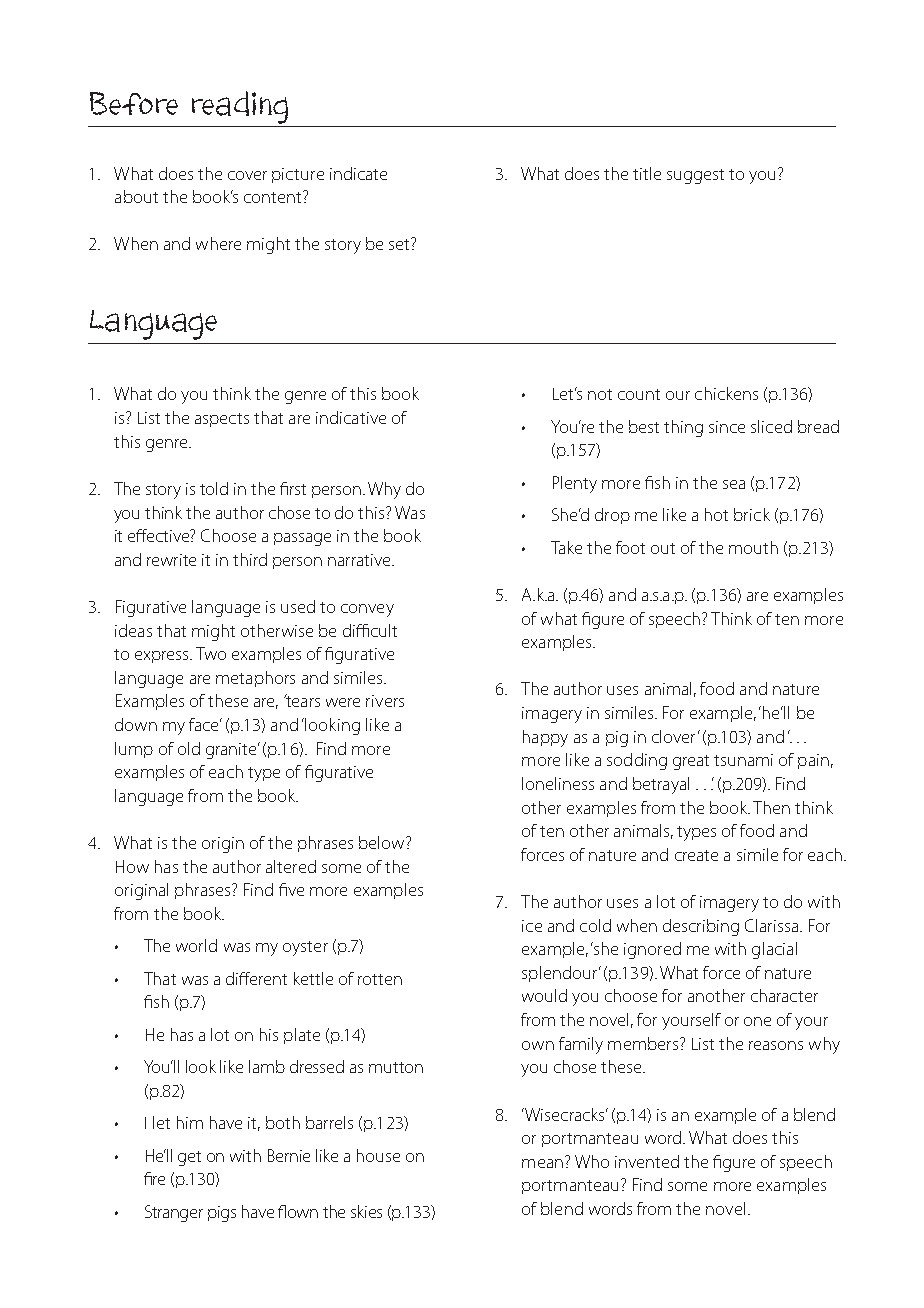 The height and width of the image is (1308, 924). Describe the element at coordinates (211, 653) in the image. I see `Two` at that location.
